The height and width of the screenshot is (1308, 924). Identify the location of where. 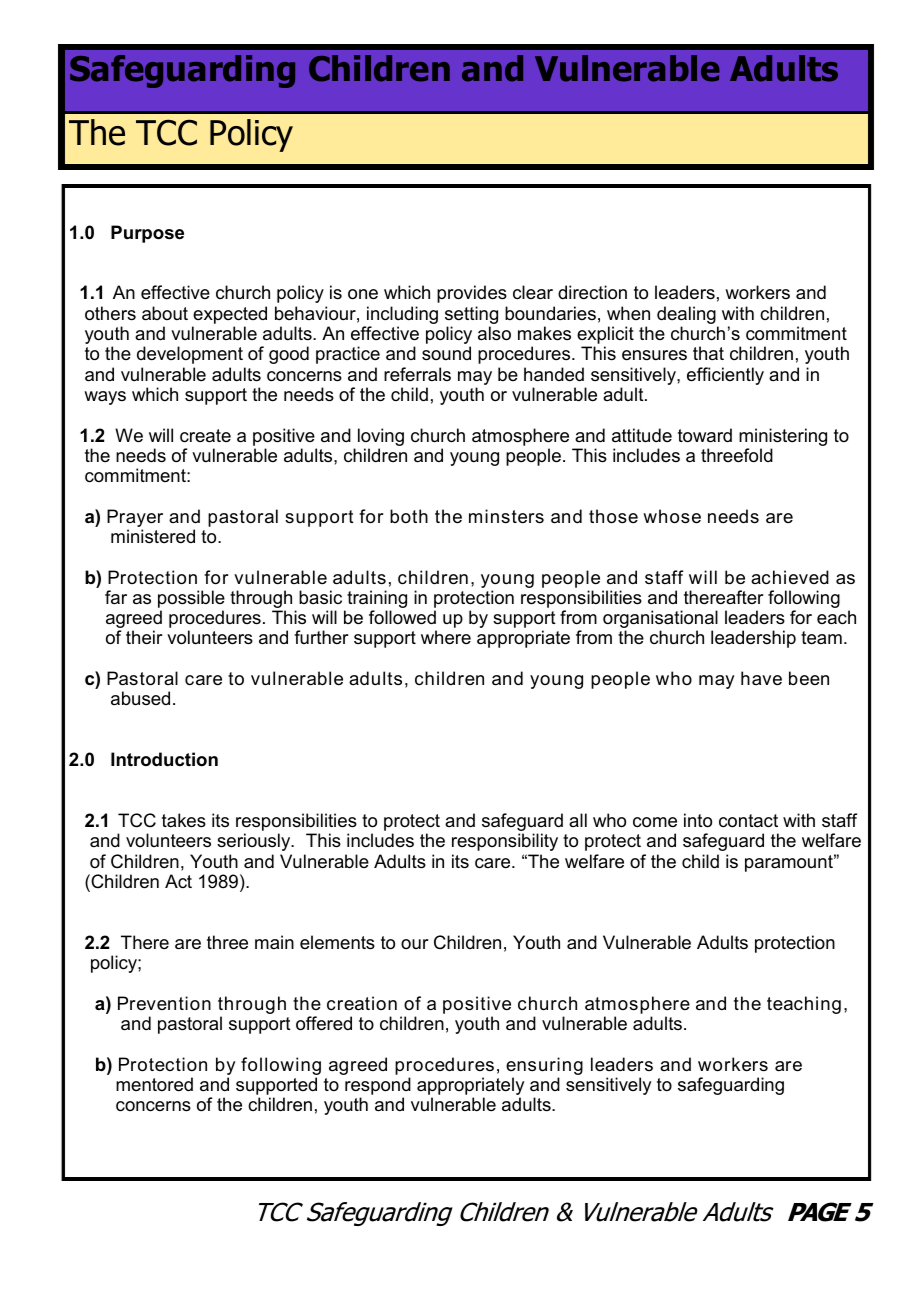
(446, 637).
